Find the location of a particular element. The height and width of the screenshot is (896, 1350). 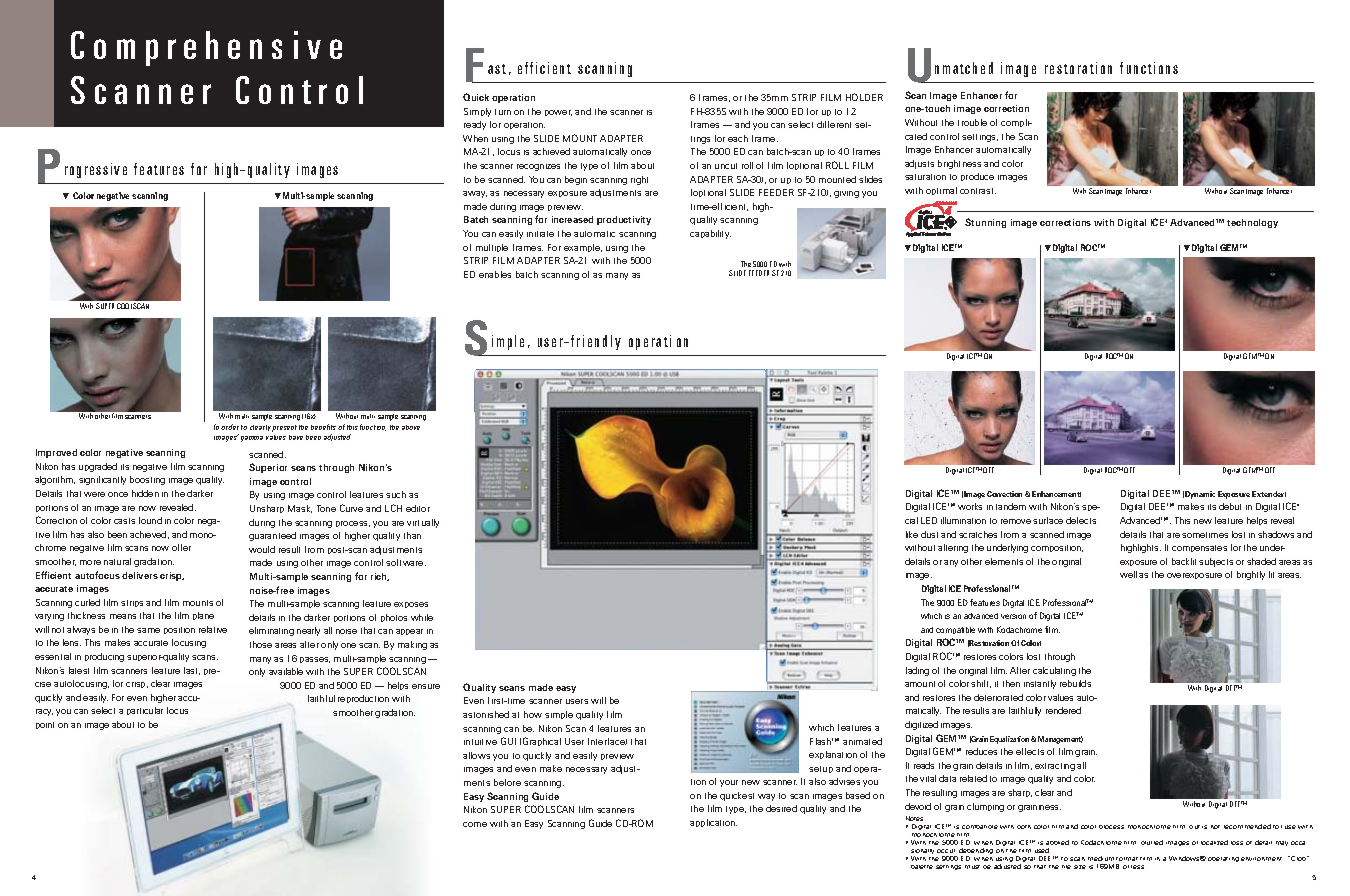

Comprehensive is located at coordinates (206, 48).
